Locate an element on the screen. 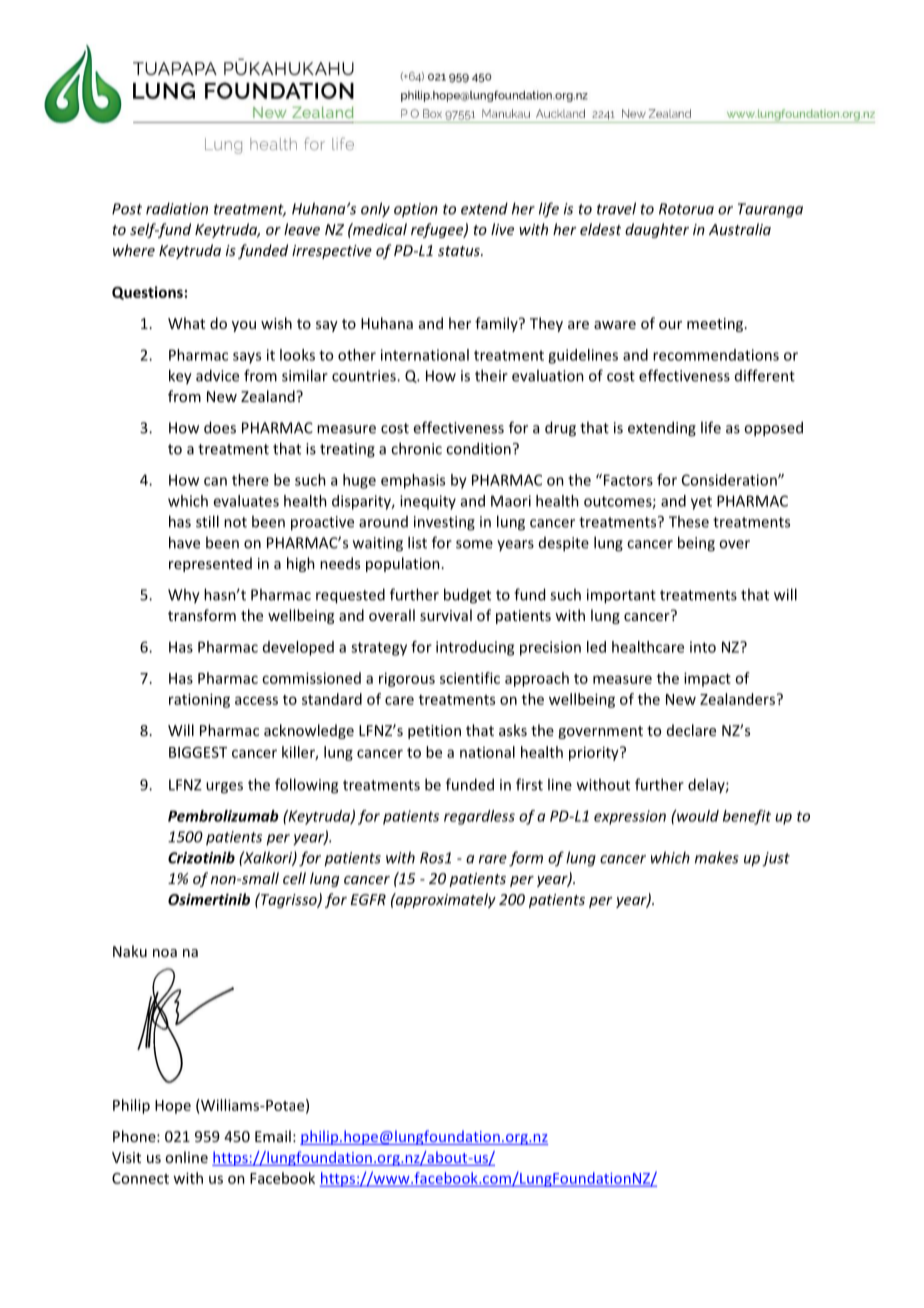 The height and width of the screenshot is (1308, 924). Rotorua is located at coordinates (686, 209).
